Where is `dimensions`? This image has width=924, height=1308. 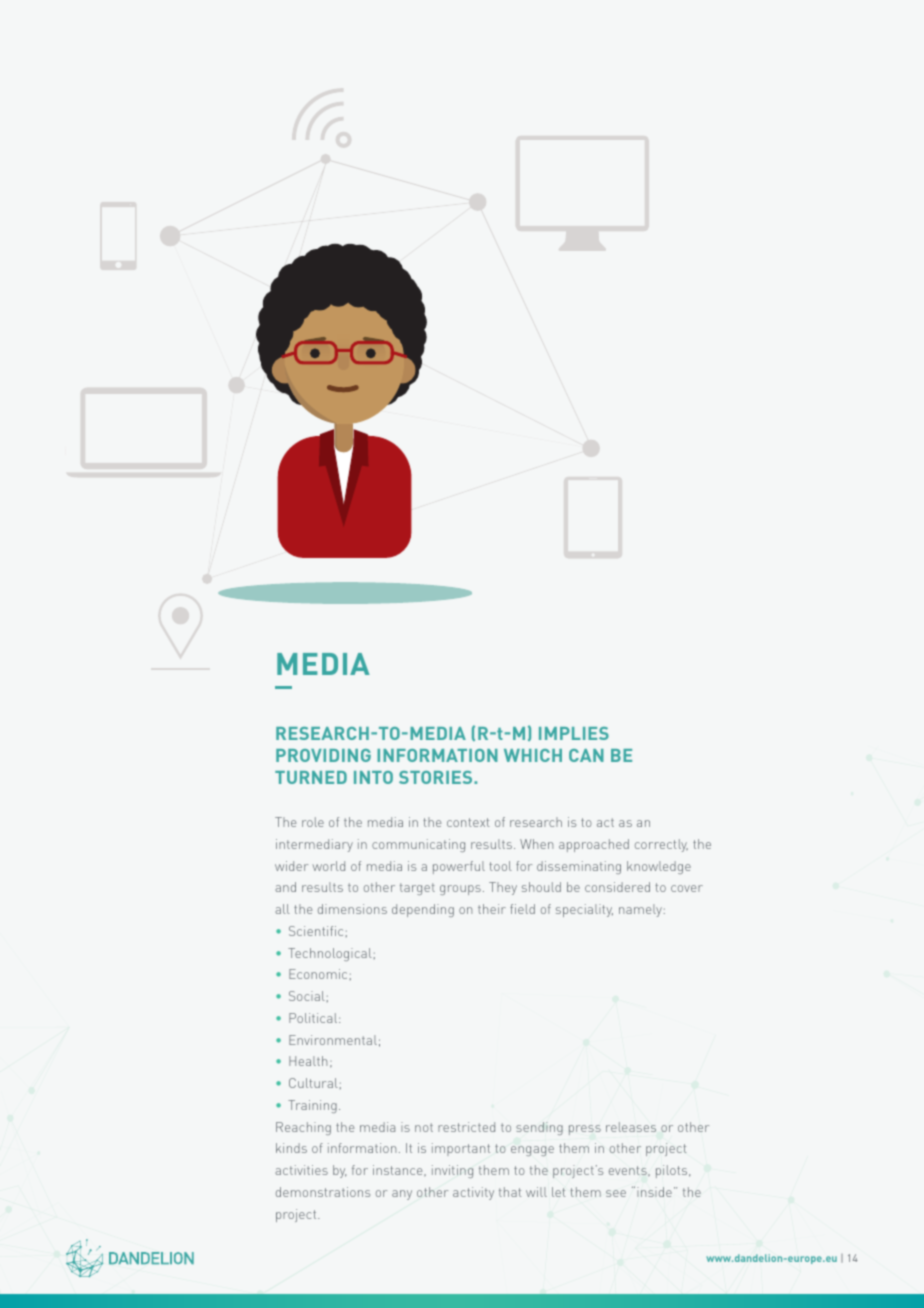
dimensions is located at coordinates (352, 909).
